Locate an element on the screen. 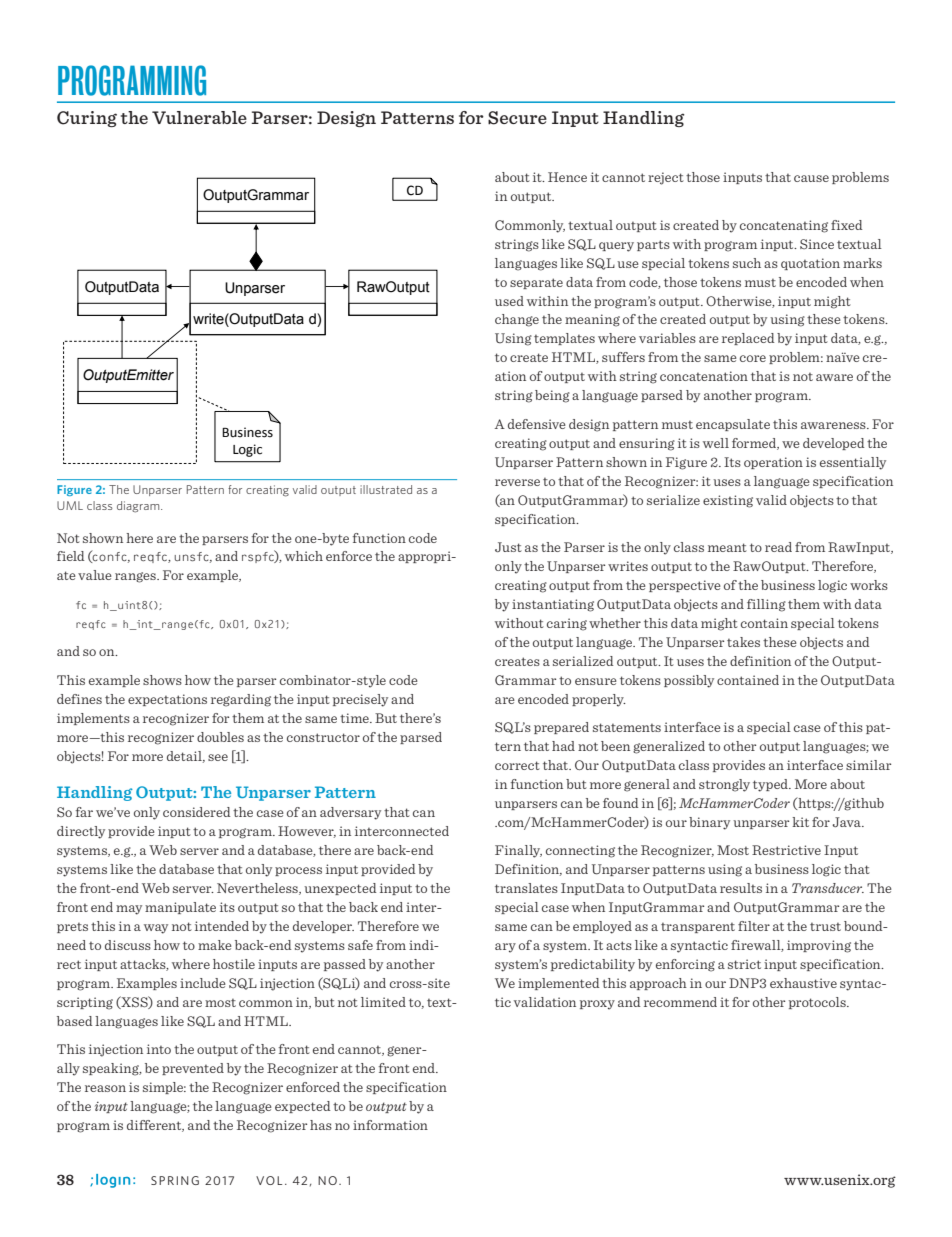 The width and height of the screenshot is (952, 1237). cause is located at coordinates (811, 178).
